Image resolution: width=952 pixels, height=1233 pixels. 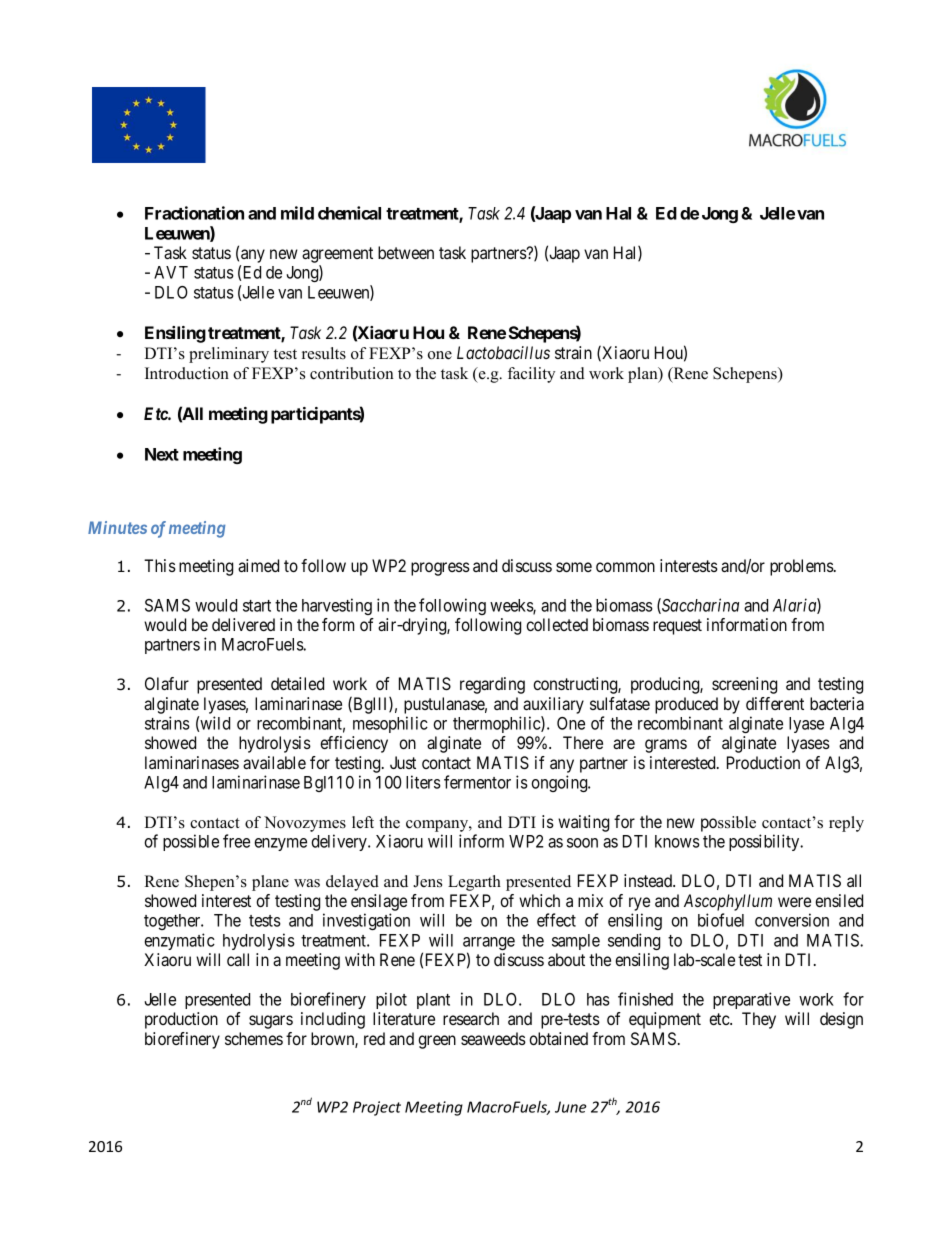 I want to click on regarding, so click(x=492, y=685).
